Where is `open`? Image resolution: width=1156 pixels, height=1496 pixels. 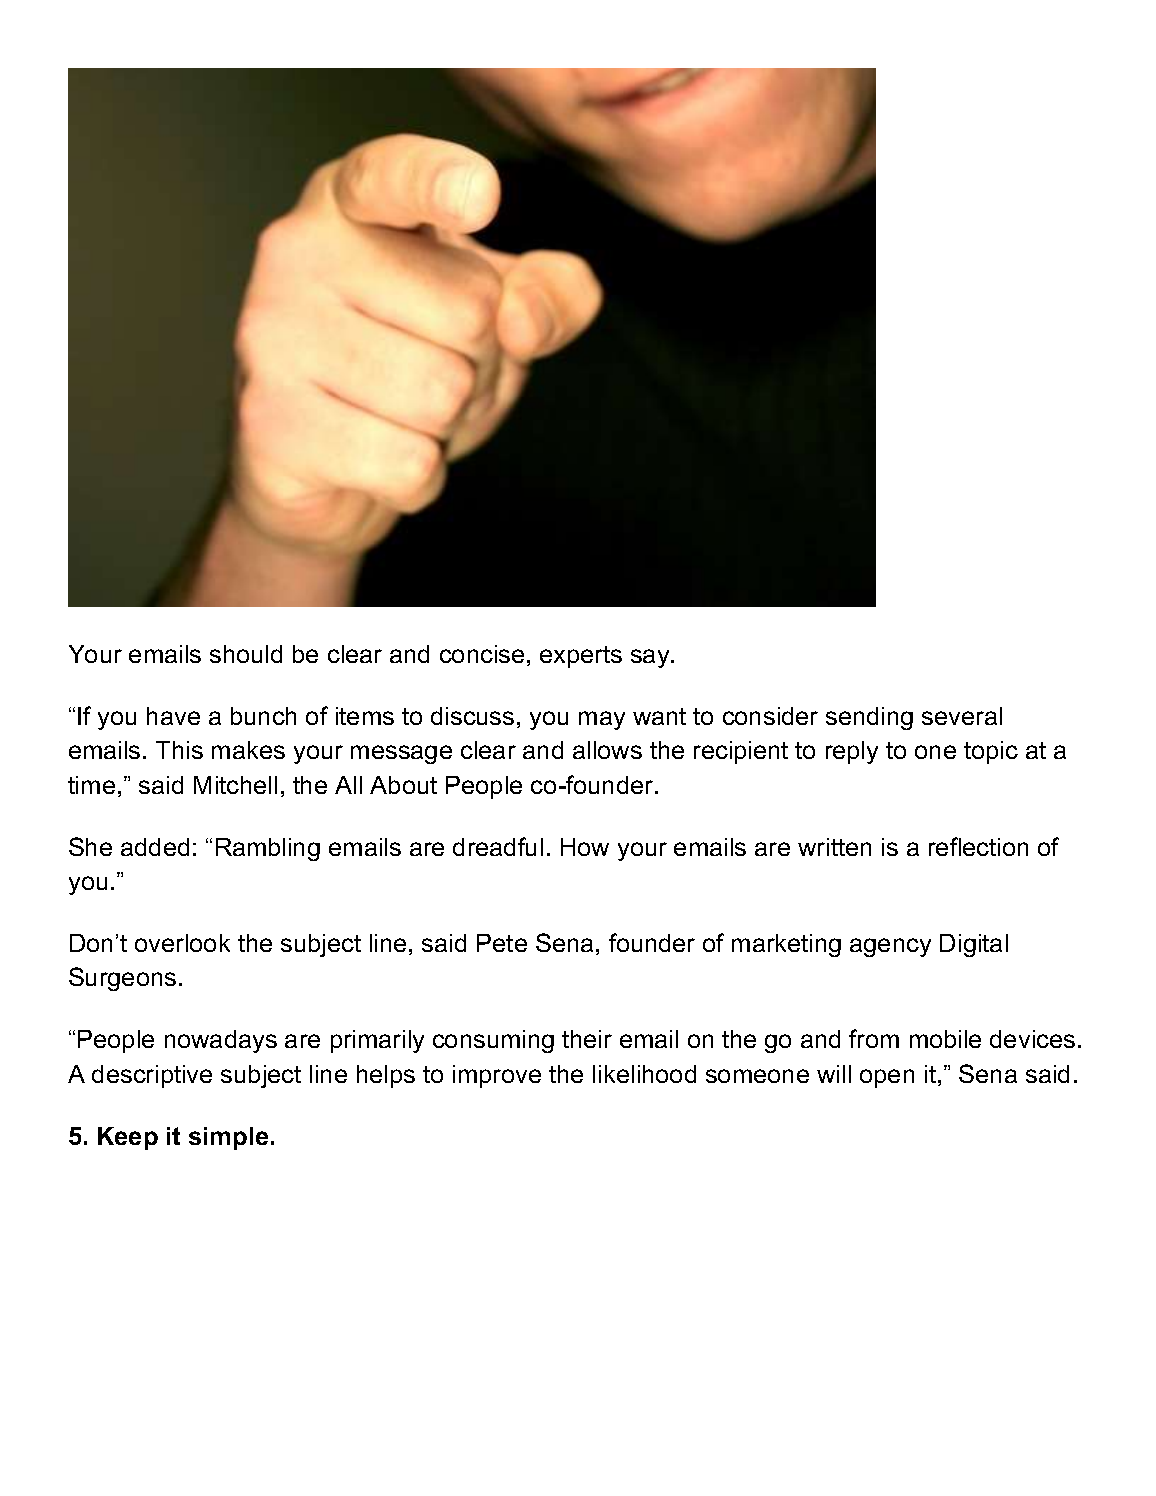
open is located at coordinates (887, 1078).
